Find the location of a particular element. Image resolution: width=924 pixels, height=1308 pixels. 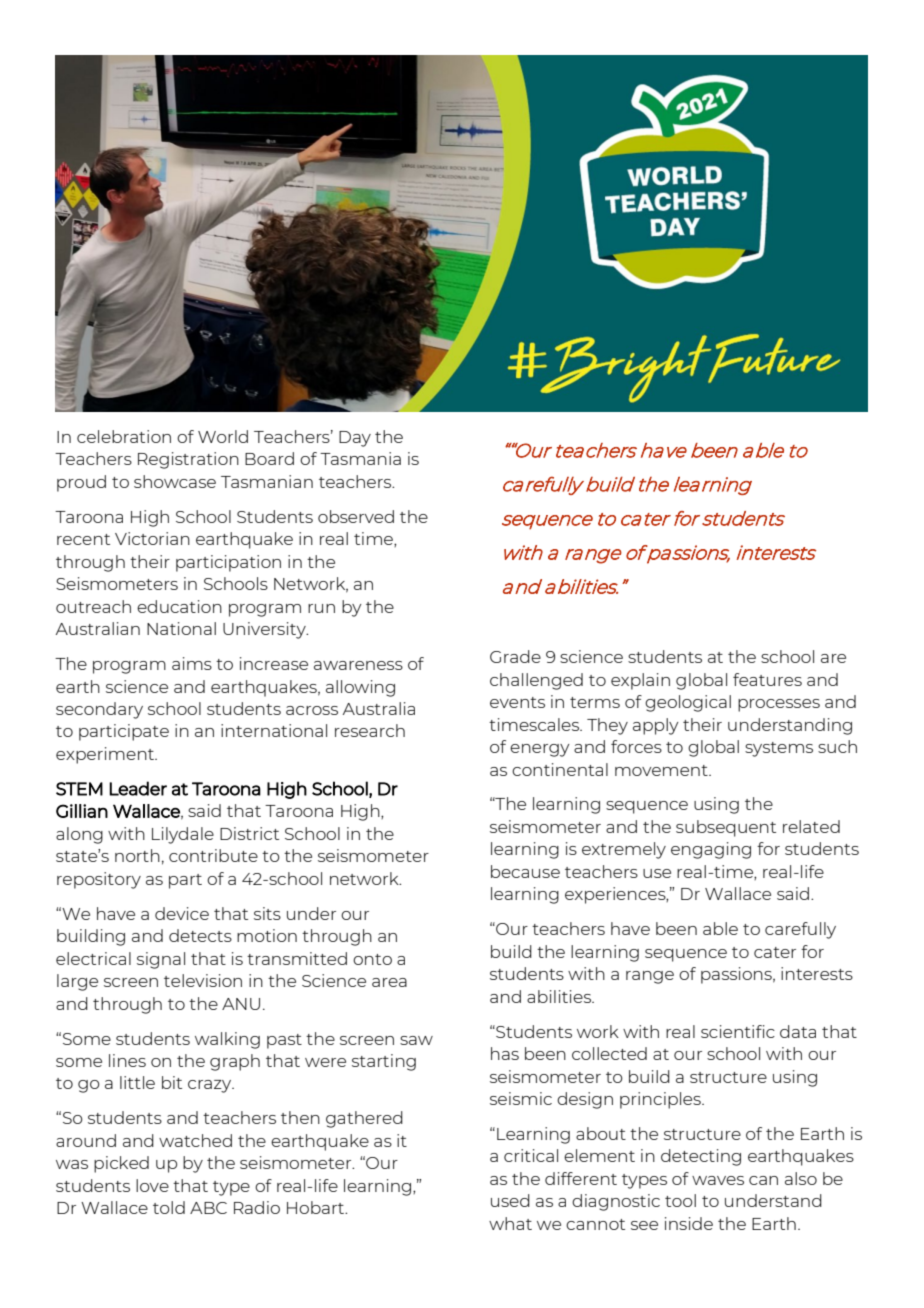

Day is located at coordinates (355, 439).
